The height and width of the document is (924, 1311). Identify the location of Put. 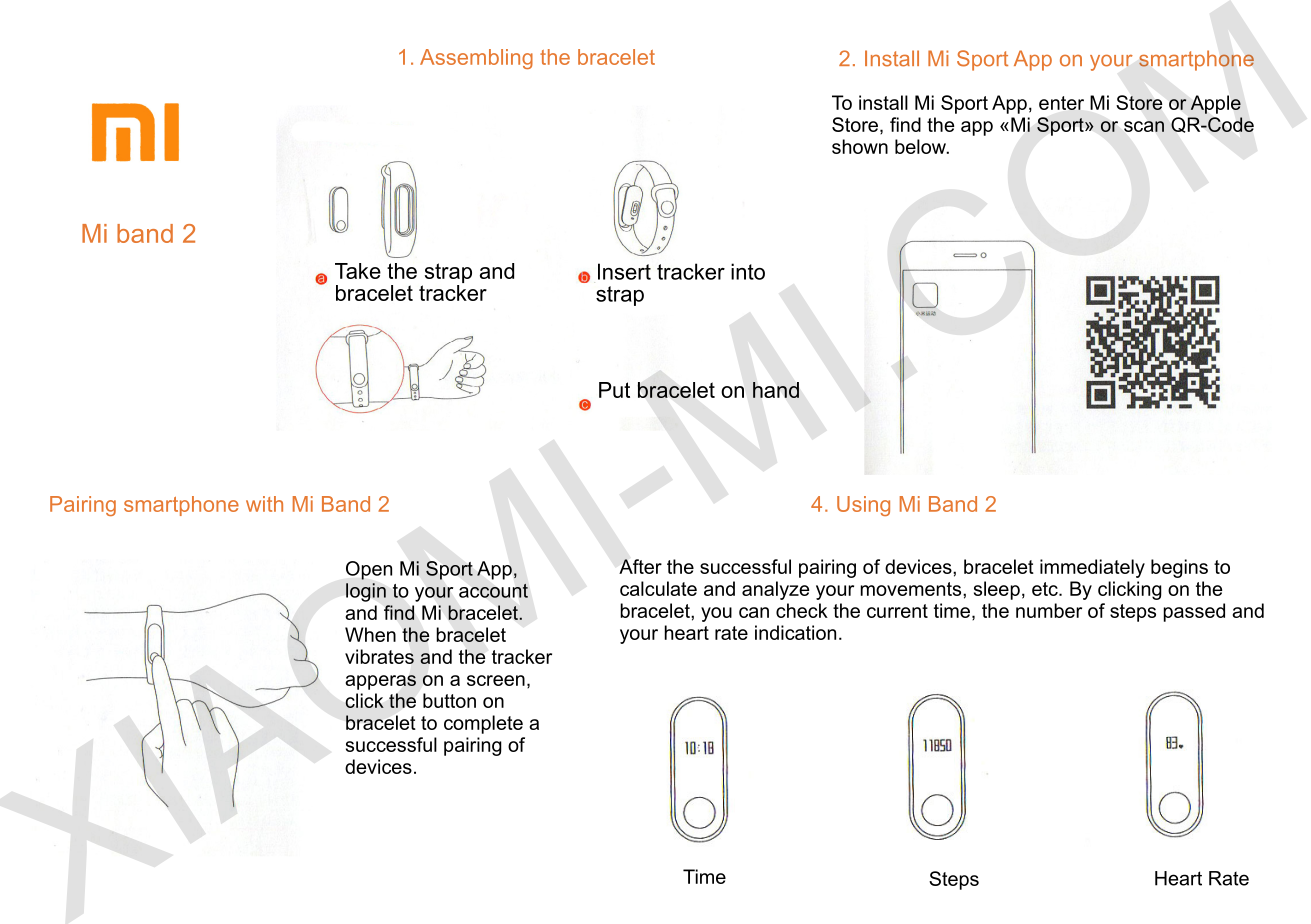
(614, 390).
